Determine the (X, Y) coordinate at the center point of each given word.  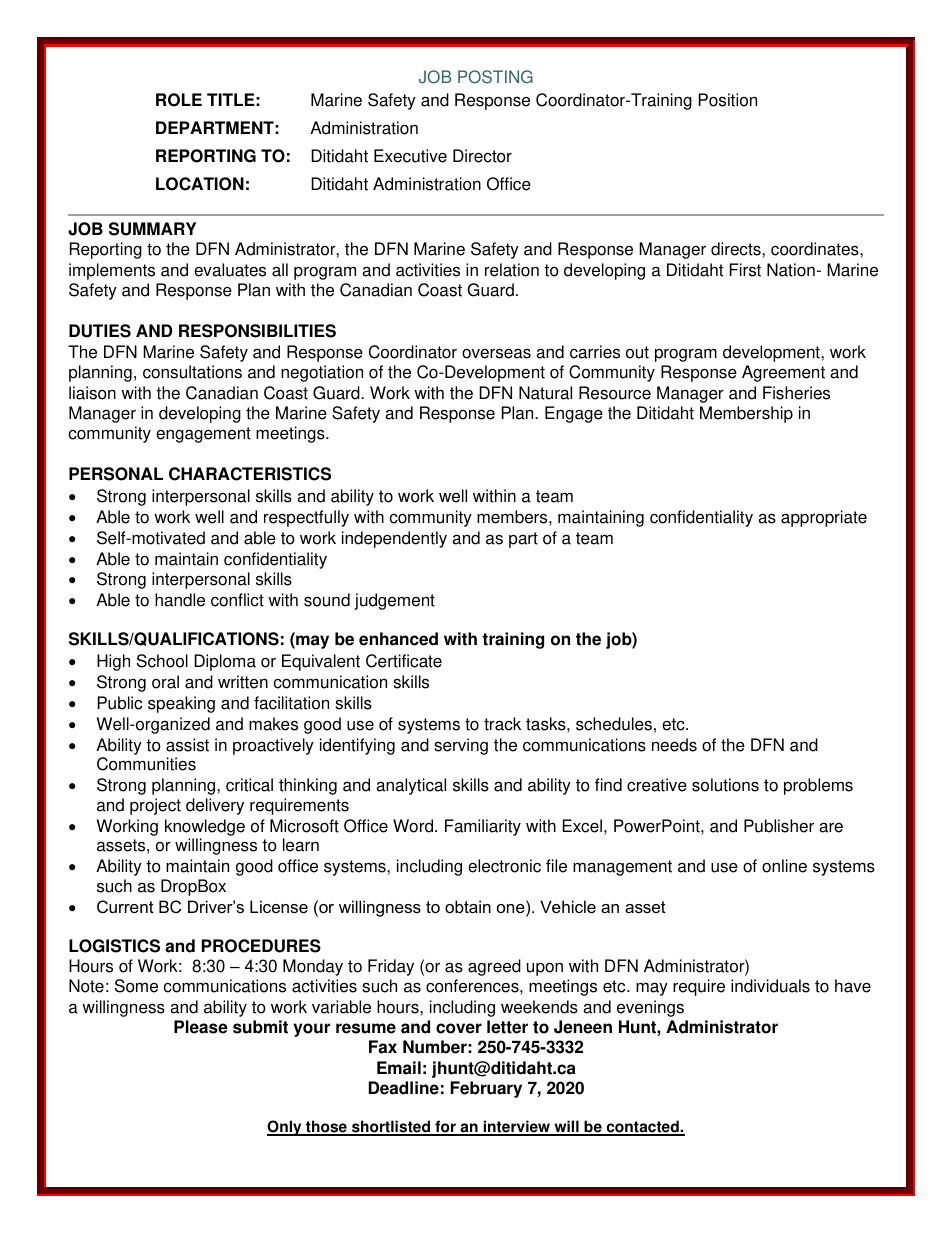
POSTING (495, 77)
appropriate (824, 518)
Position (728, 100)
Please (201, 1027)
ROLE (179, 100)
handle (180, 600)
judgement (394, 601)
